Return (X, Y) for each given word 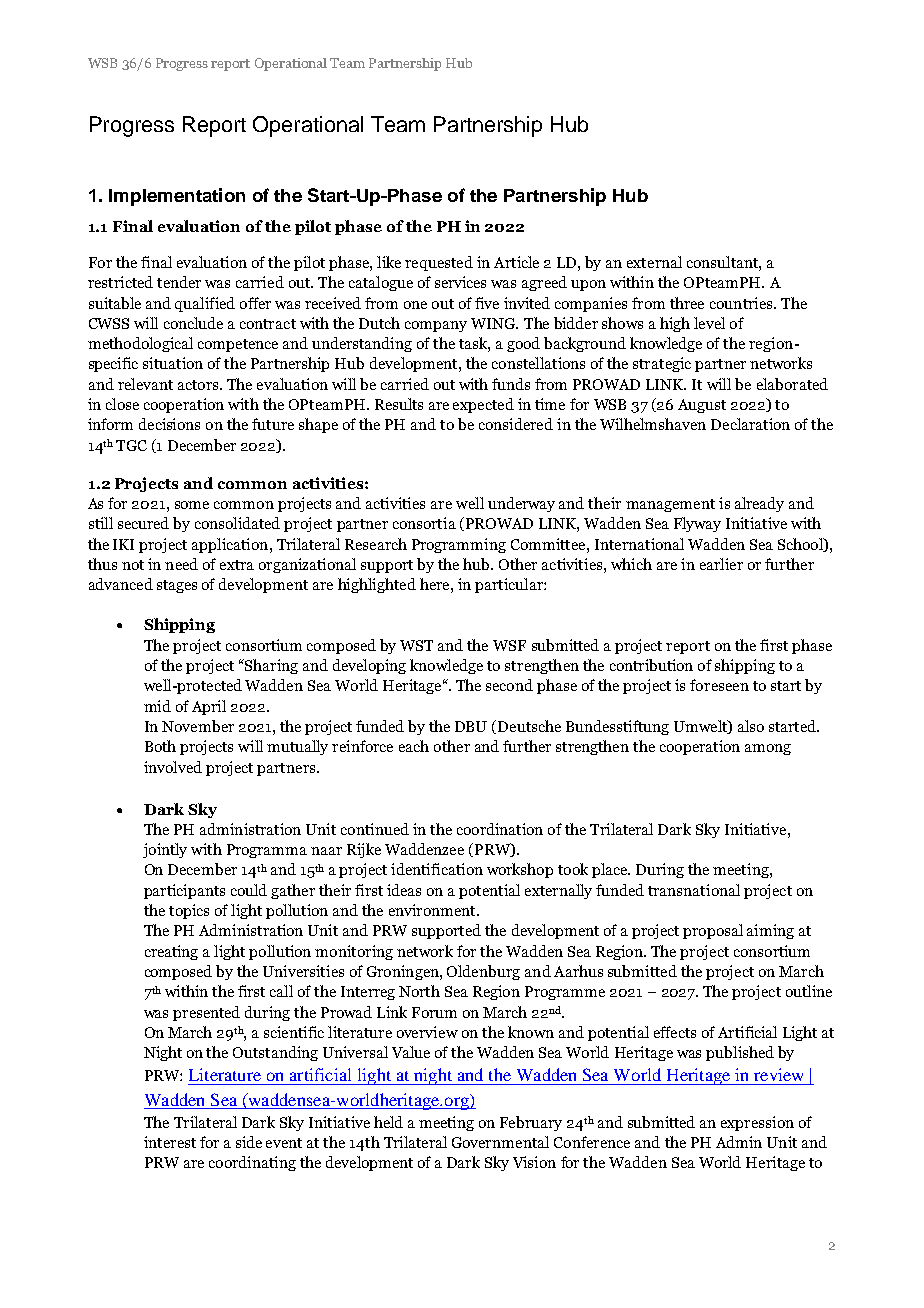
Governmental (500, 1142)
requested (439, 263)
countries (742, 303)
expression (757, 1123)
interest (170, 1142)
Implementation (177, 197)
